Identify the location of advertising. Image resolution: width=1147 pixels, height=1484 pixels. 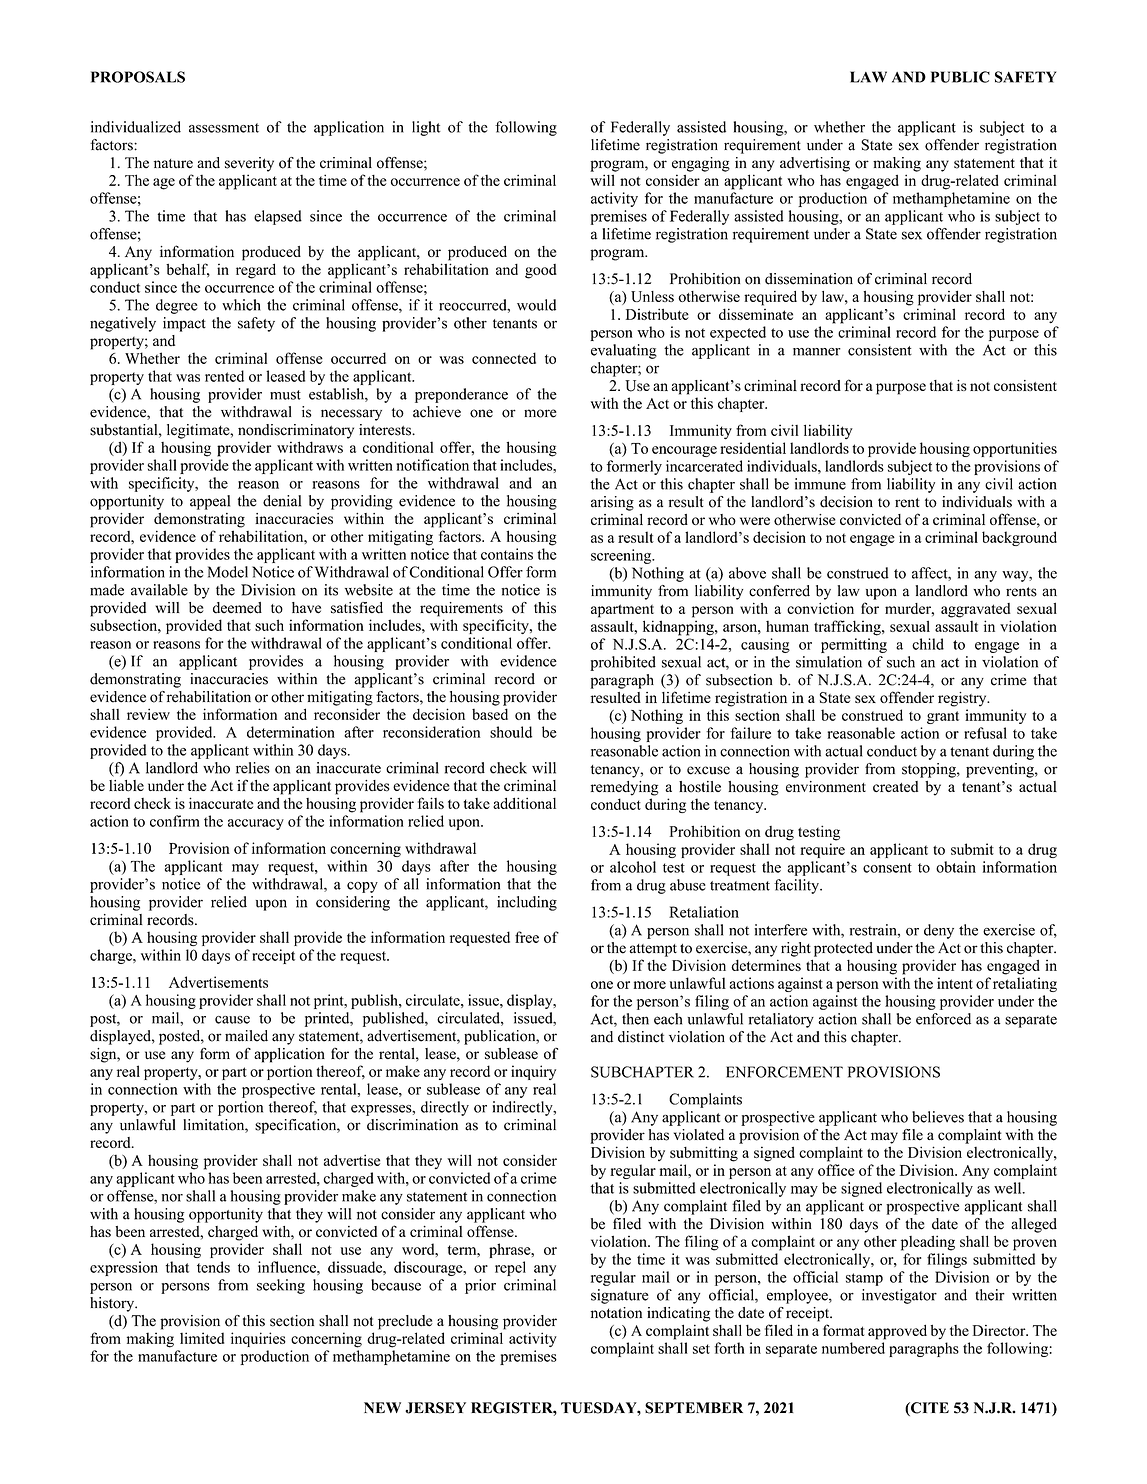
(815, 164).
